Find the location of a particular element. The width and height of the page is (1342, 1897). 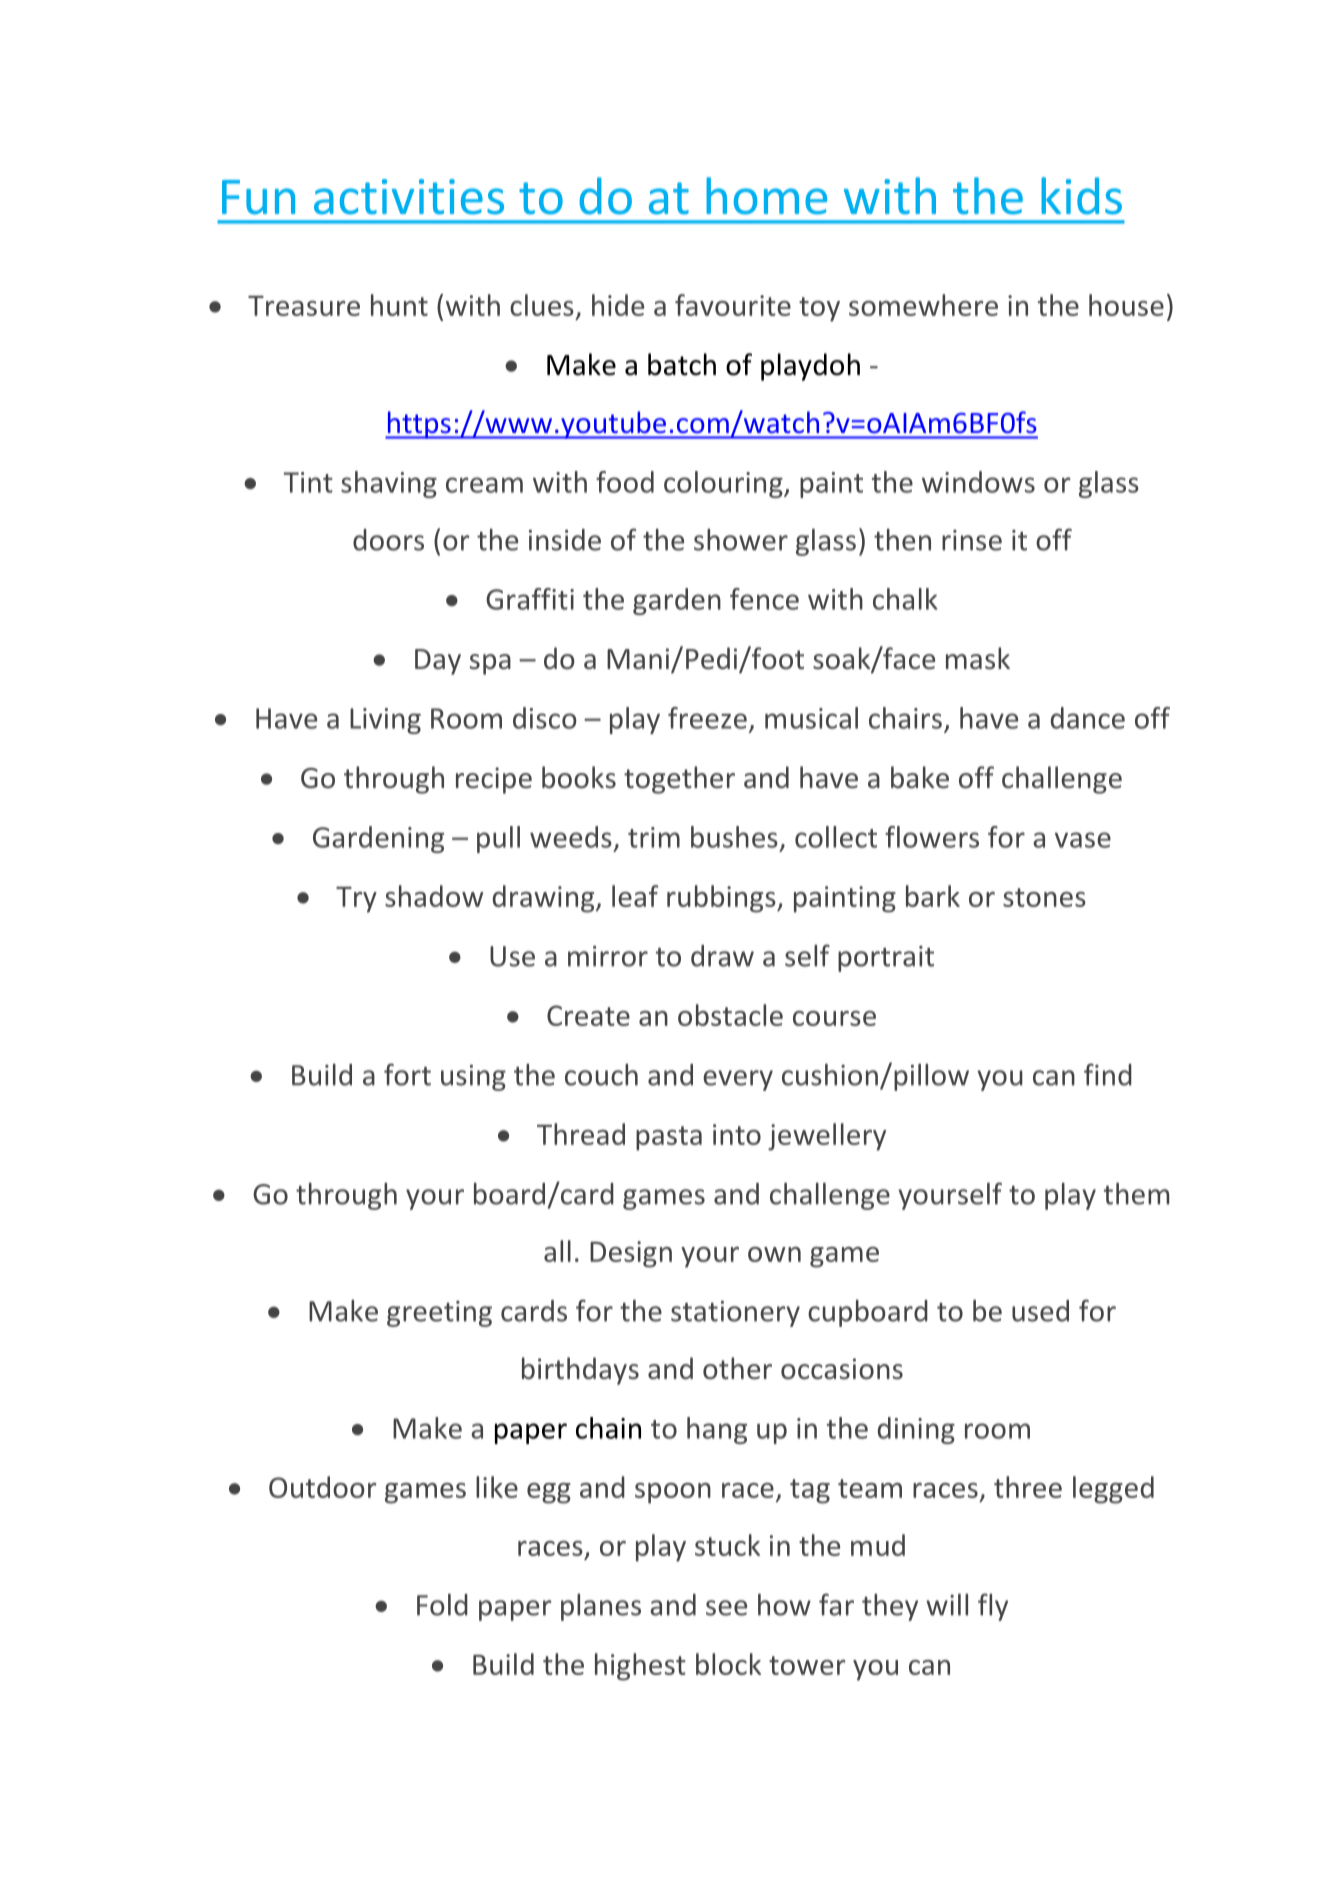

pasta is located at coordinates (669, 1138).
